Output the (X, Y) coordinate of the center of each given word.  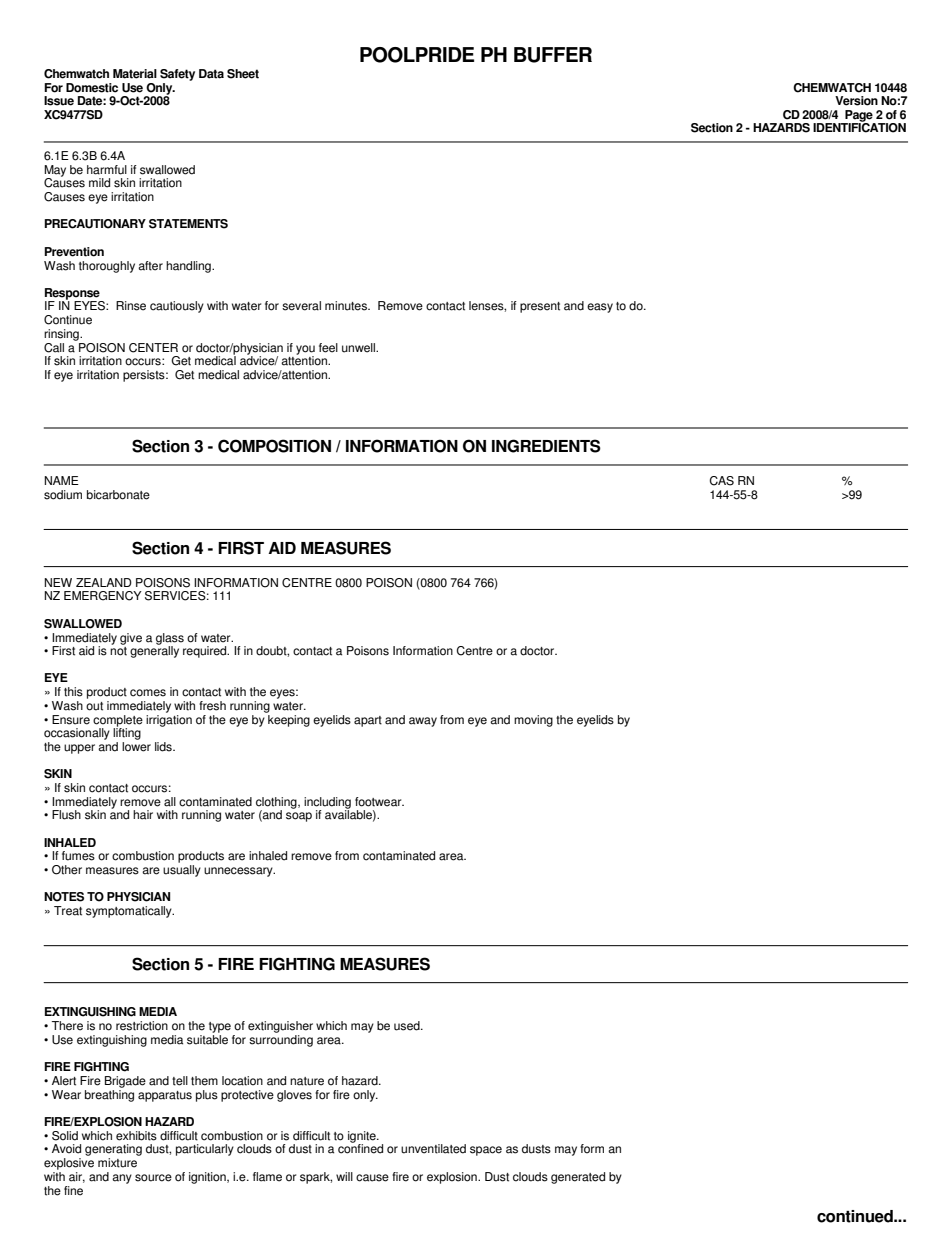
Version (856, 101)
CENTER (153, 348)
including (327, 804)
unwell (359, 348)
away (423, 722)
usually (182, 871)
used (408, 1026)
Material (135, 74)
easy (600, 308)
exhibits (136, 1136)
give (131, 639)
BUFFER (553, 55)
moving (533, 721)
